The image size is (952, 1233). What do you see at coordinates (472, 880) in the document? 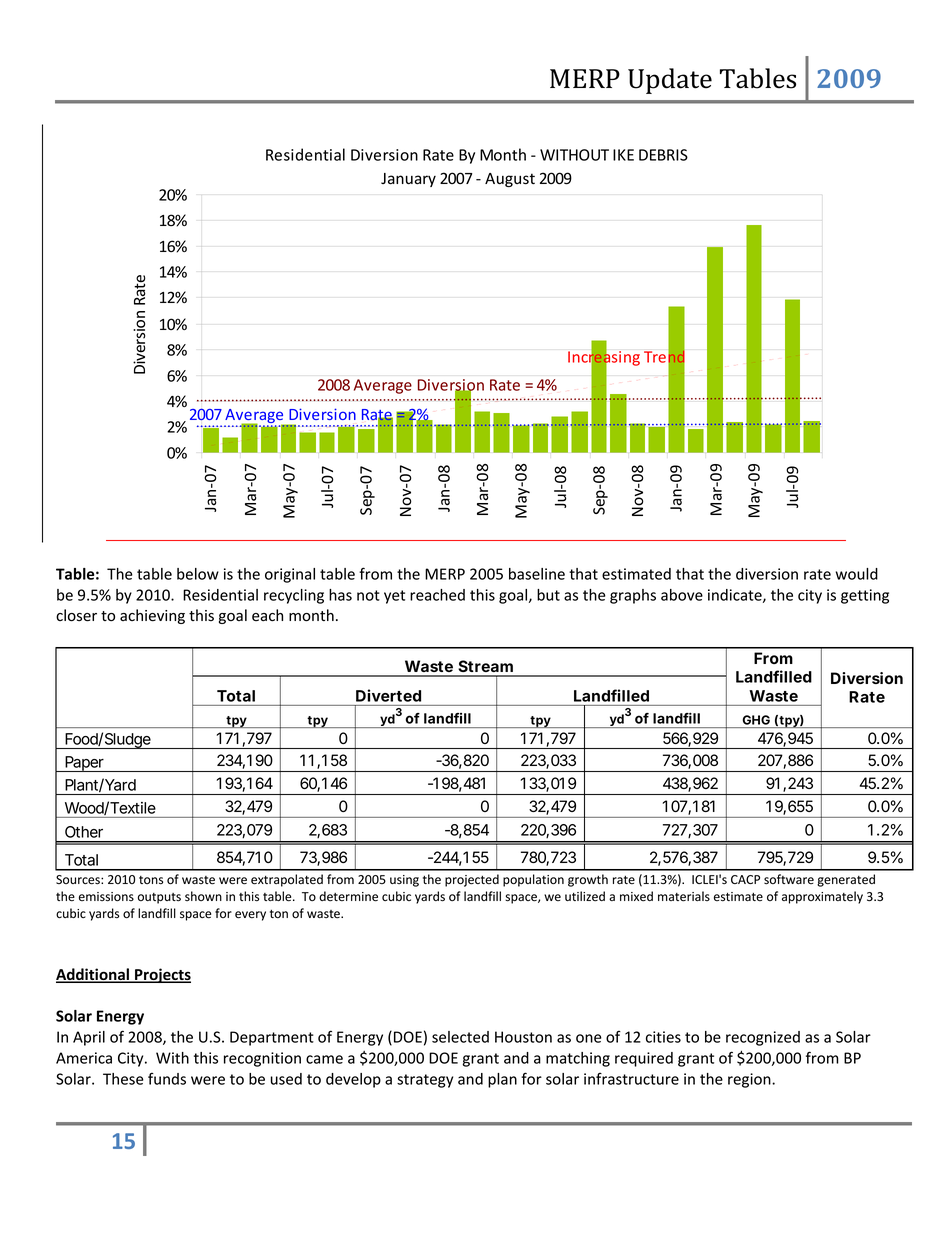
I see `projected` at bounding box center [472, 880].
